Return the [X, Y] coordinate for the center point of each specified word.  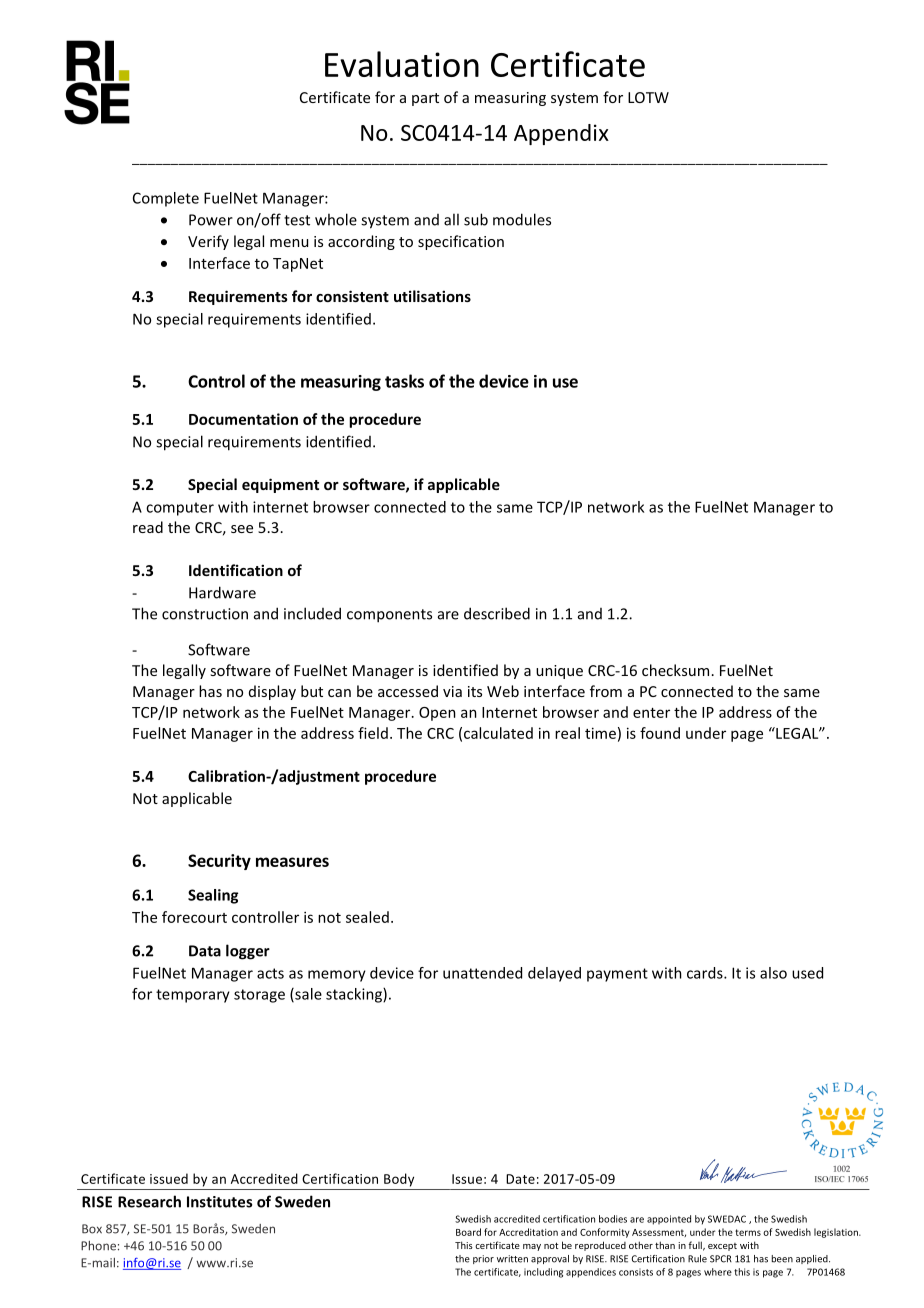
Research [149, 1201]
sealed [367, 917]
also [773, 973]
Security [219, 862]
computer [180, 509]
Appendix [561, 134]
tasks [404, 381]
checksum [675, 670]
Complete [166, 199]
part [425, 99]
